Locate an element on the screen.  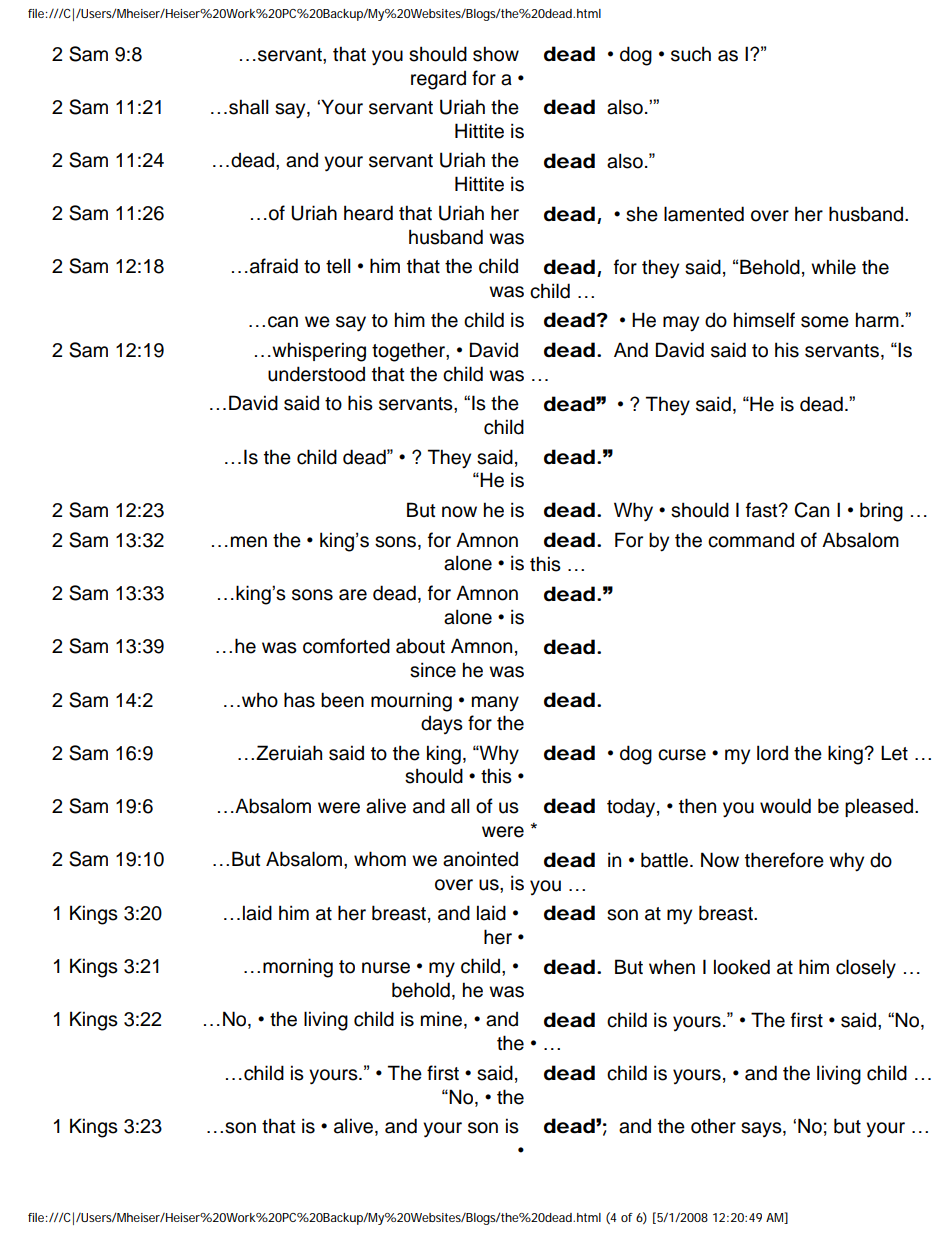
says is located at coordinates (762, 1129).
